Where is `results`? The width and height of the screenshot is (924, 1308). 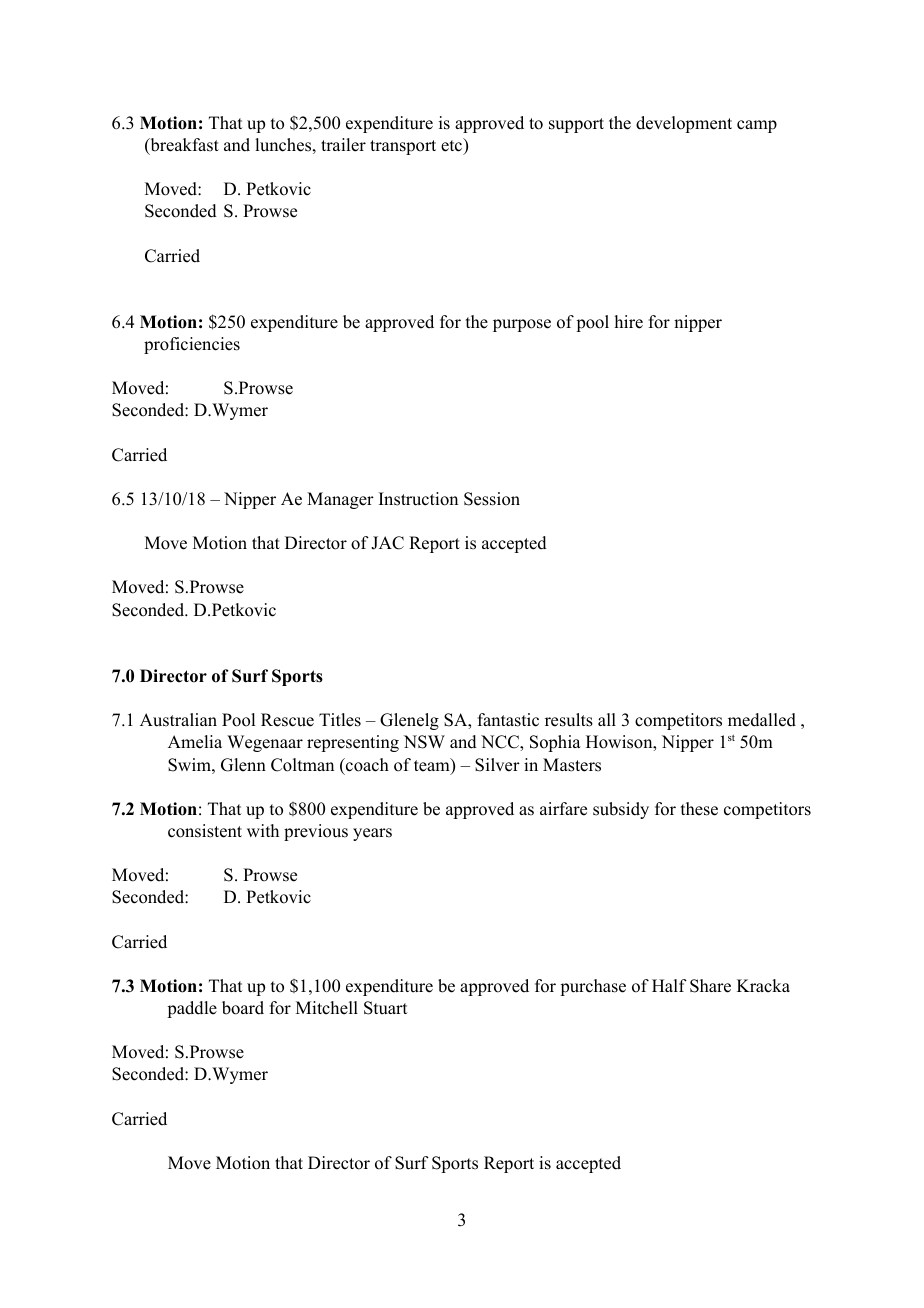 results is located at coordinates (569, 720).
